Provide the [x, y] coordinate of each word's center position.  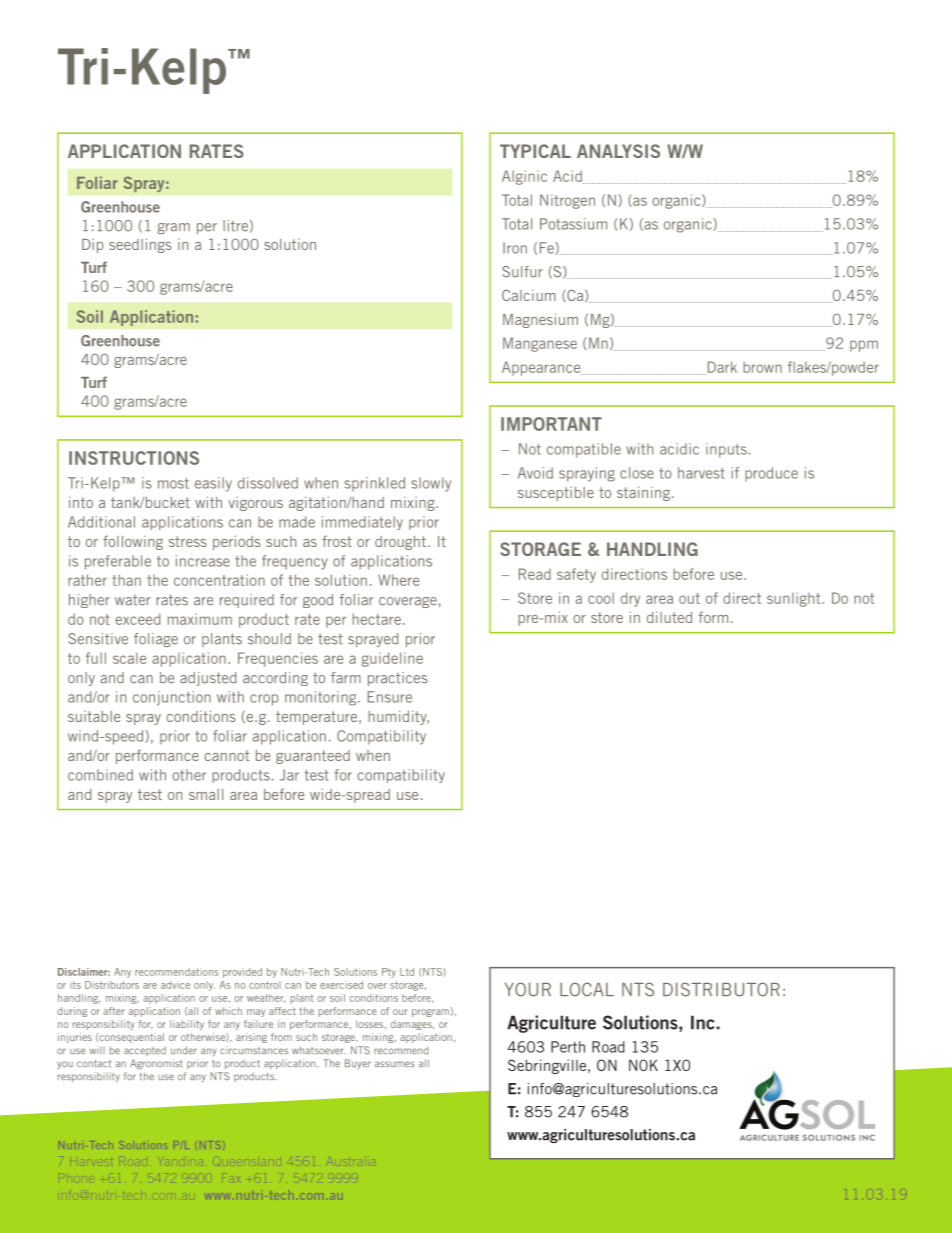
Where [398, 580]
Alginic [524, 177]
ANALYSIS [618, 151]
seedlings [140, 245]
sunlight [795, 599]
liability [187, 1025]
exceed [137, 619]
